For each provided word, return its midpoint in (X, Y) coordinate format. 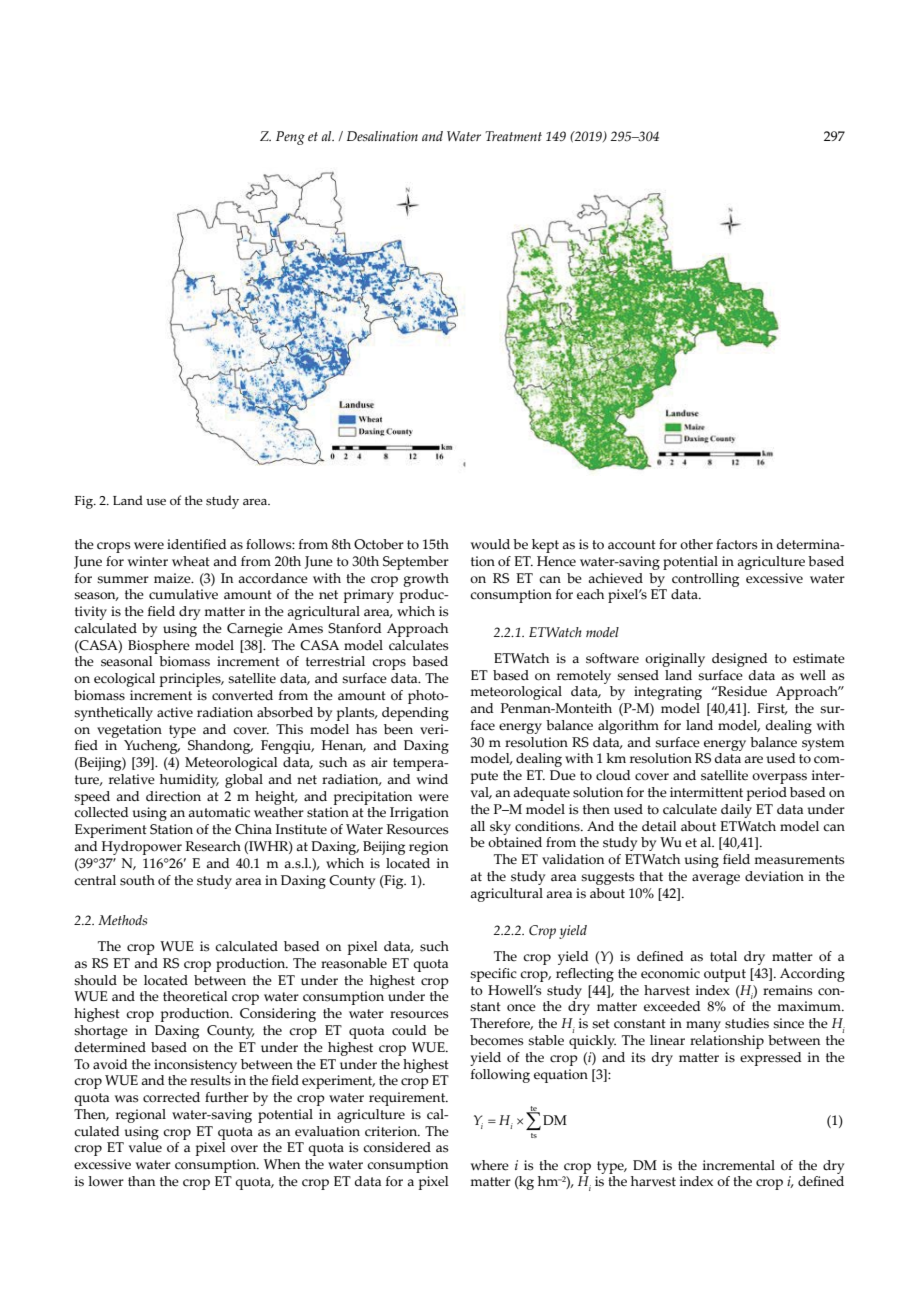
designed (740, 660)
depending (415, 714)
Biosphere (159, 647)
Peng (290, 138)
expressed (771, 1059)
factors (736, 544)
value (145, 1147)
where (490, 1165)
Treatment (513, 136)
